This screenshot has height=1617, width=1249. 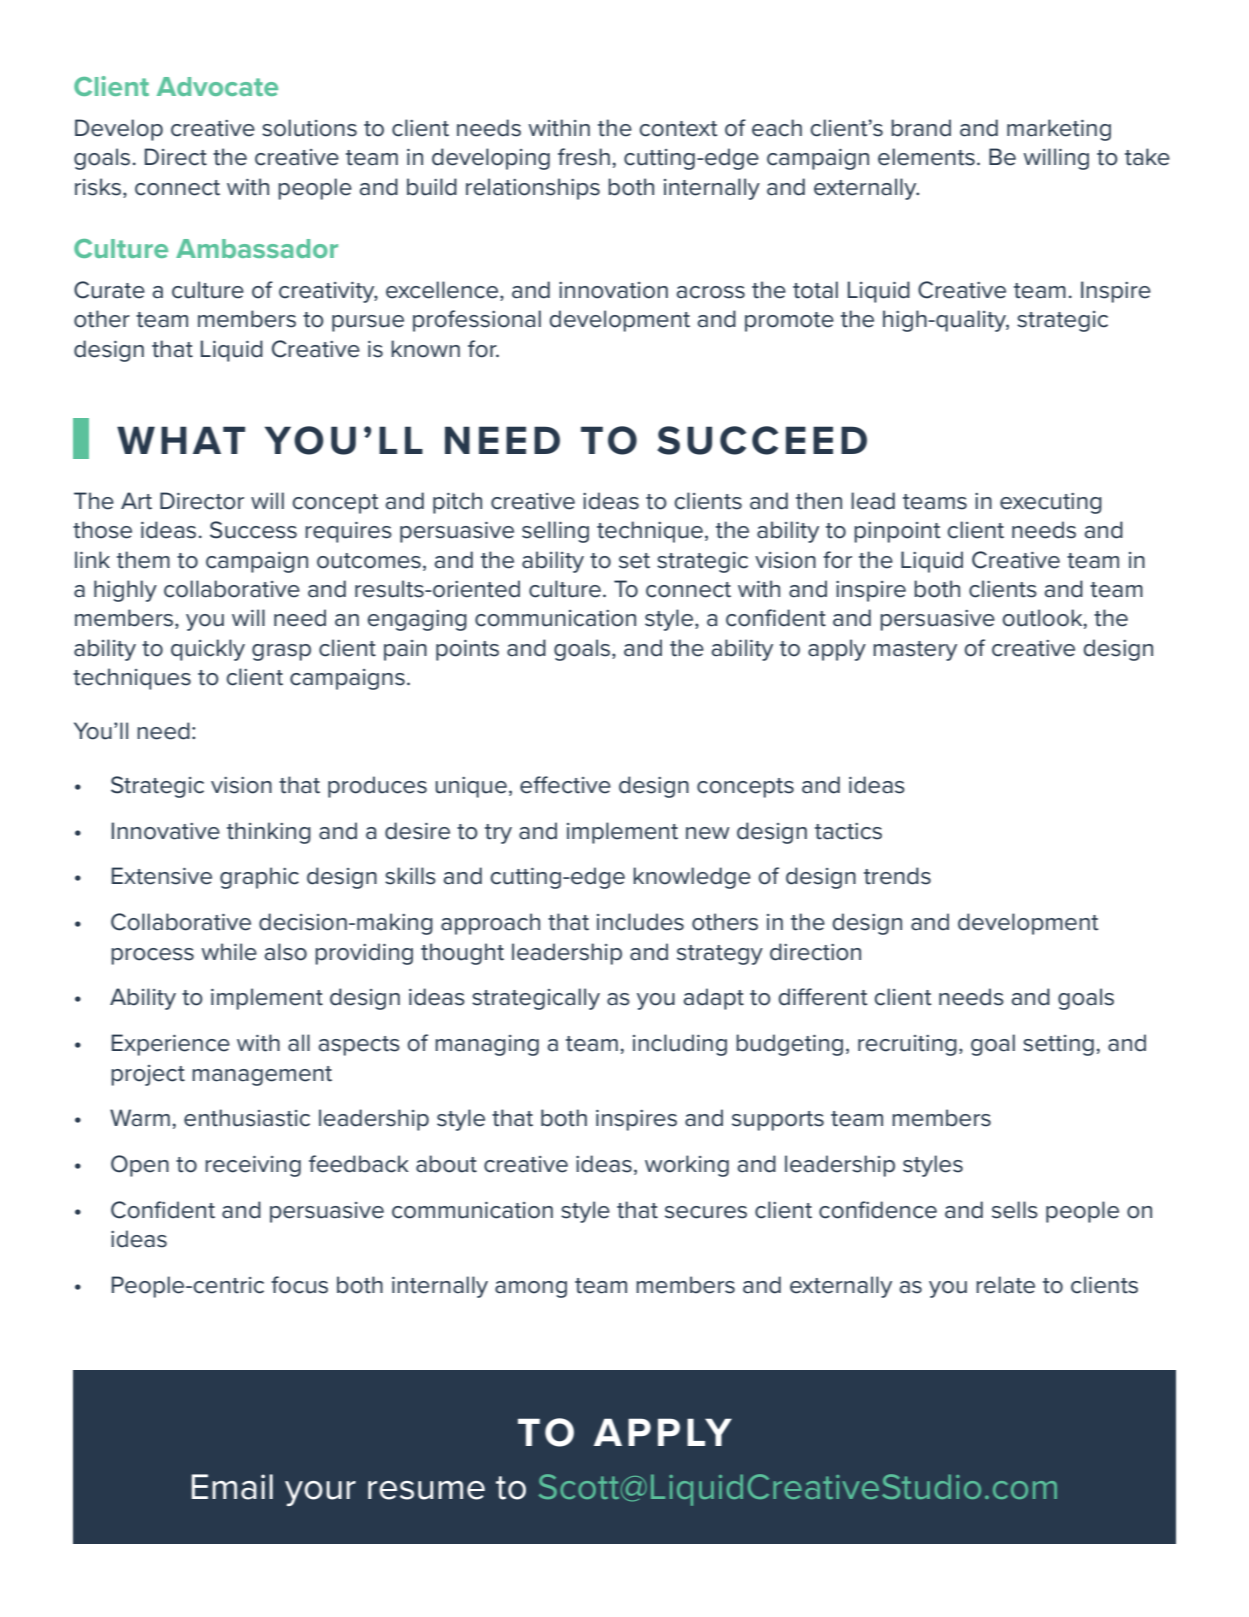 What do you see at coordinates (584, 157) in the screenshot?
I see `fresh` at bounding box center [584, 157].
